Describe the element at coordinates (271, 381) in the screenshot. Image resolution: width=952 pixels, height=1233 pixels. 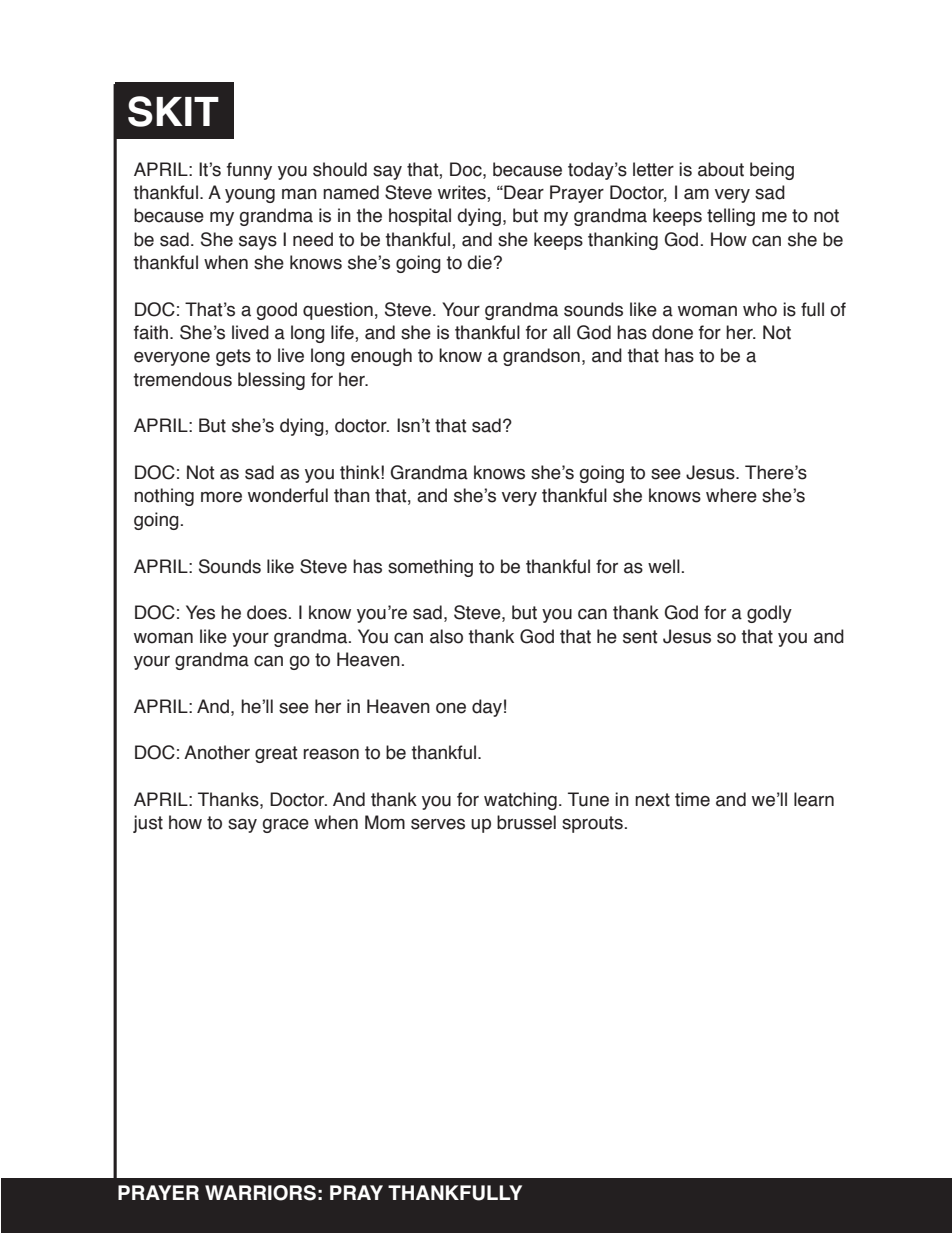
I see `blessing` at that location.
